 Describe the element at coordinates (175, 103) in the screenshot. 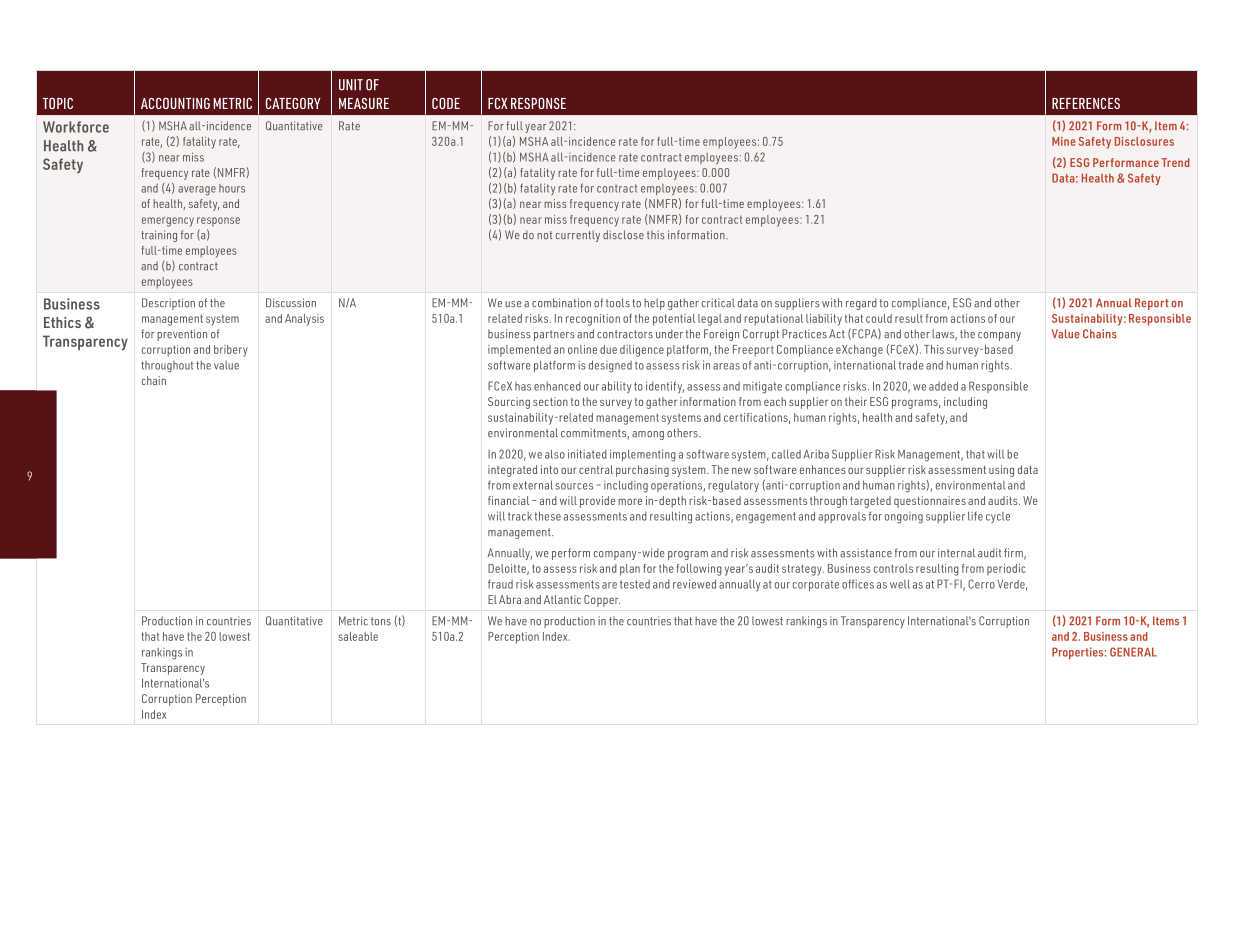

I see `ACCOUNTING` at that location.
